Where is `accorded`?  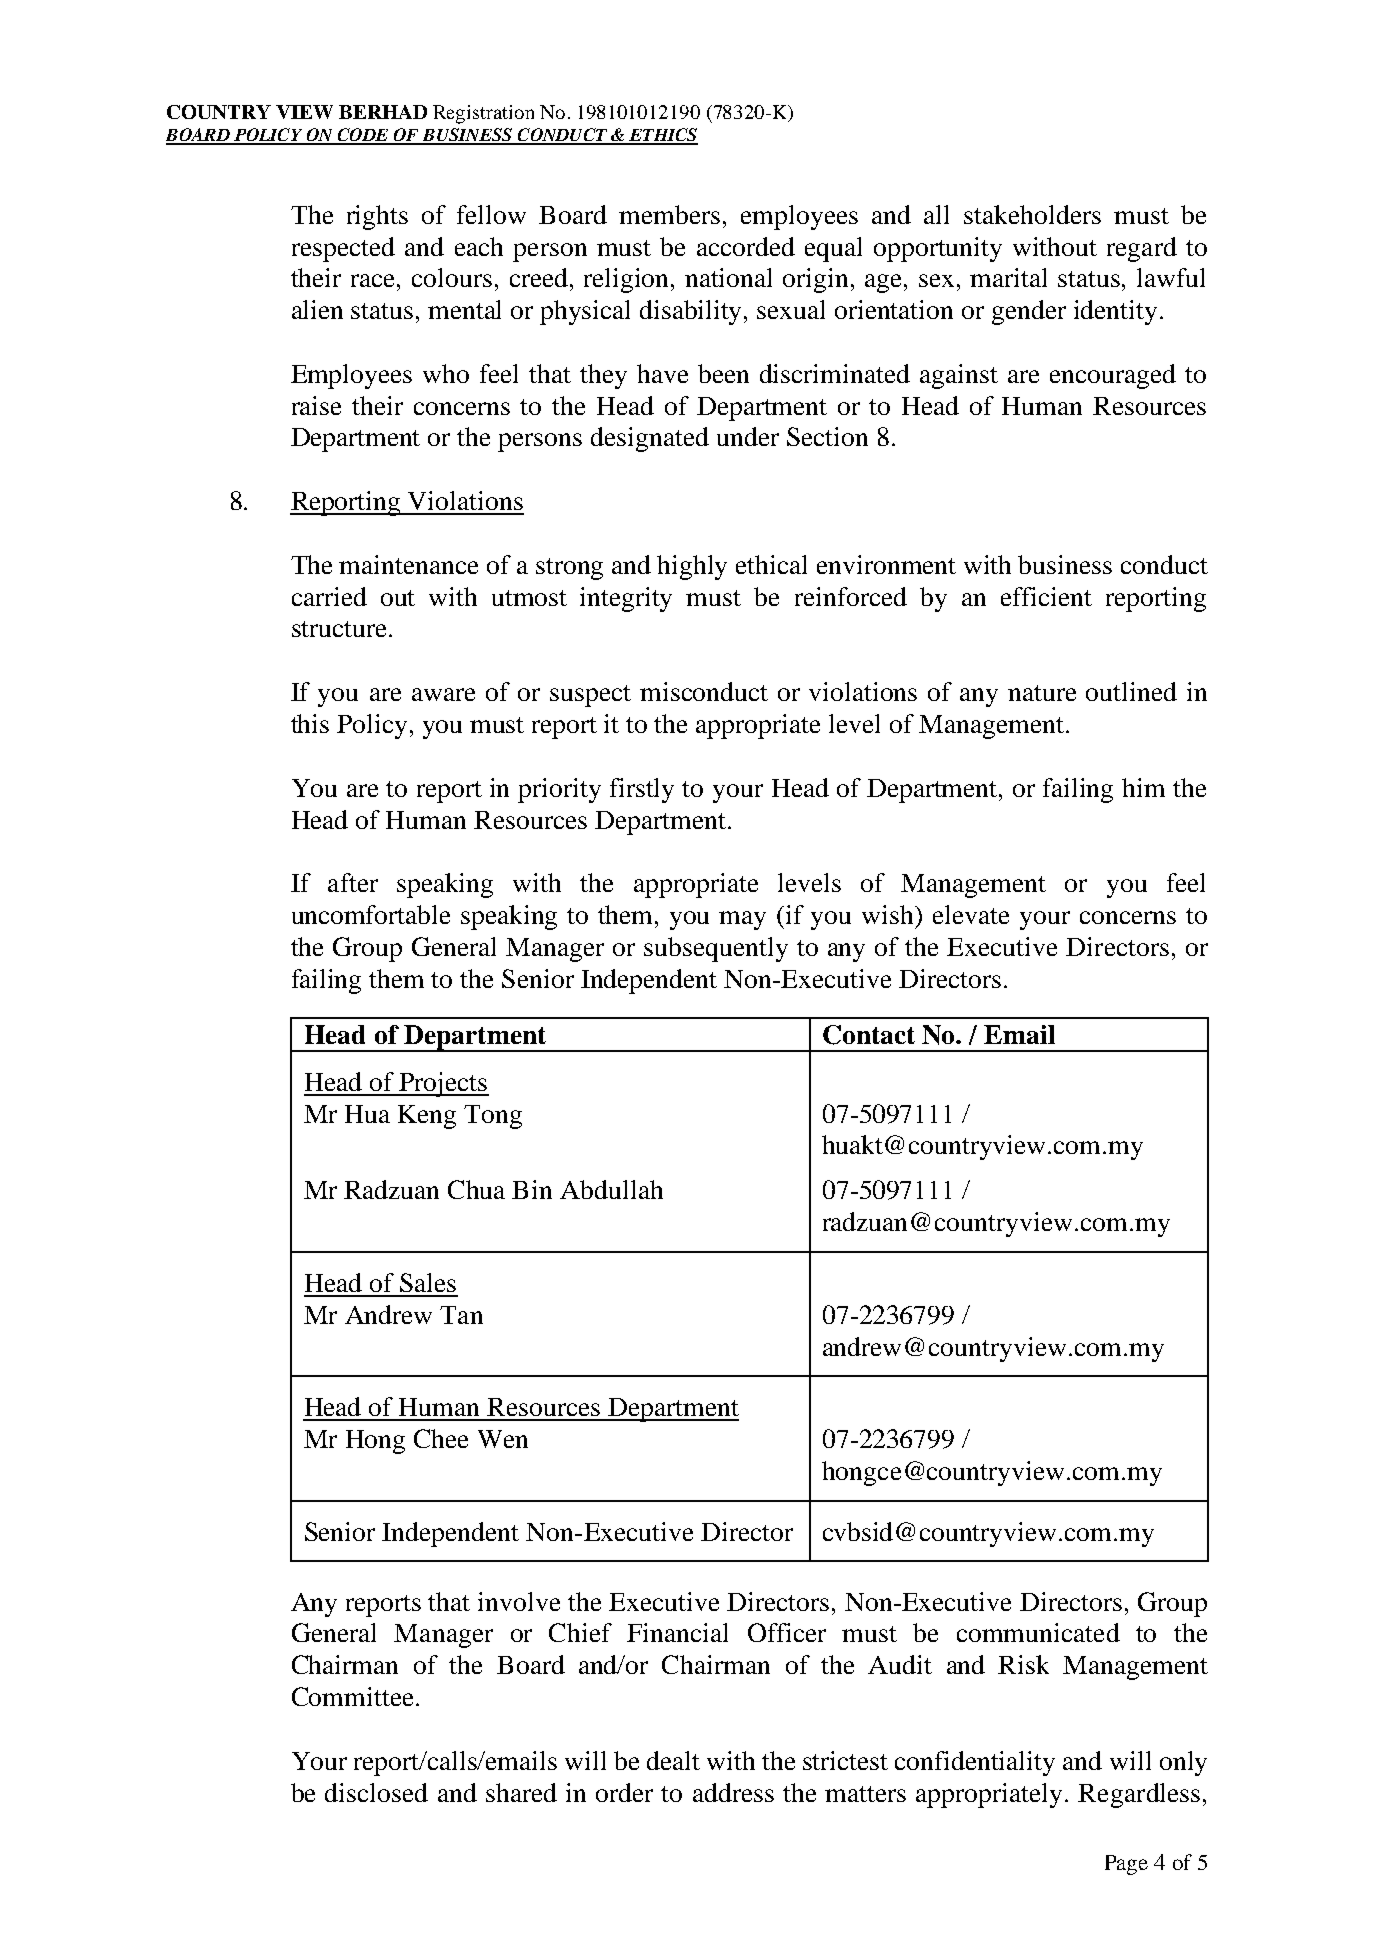 accorded is located at coordinates (746, 246).
